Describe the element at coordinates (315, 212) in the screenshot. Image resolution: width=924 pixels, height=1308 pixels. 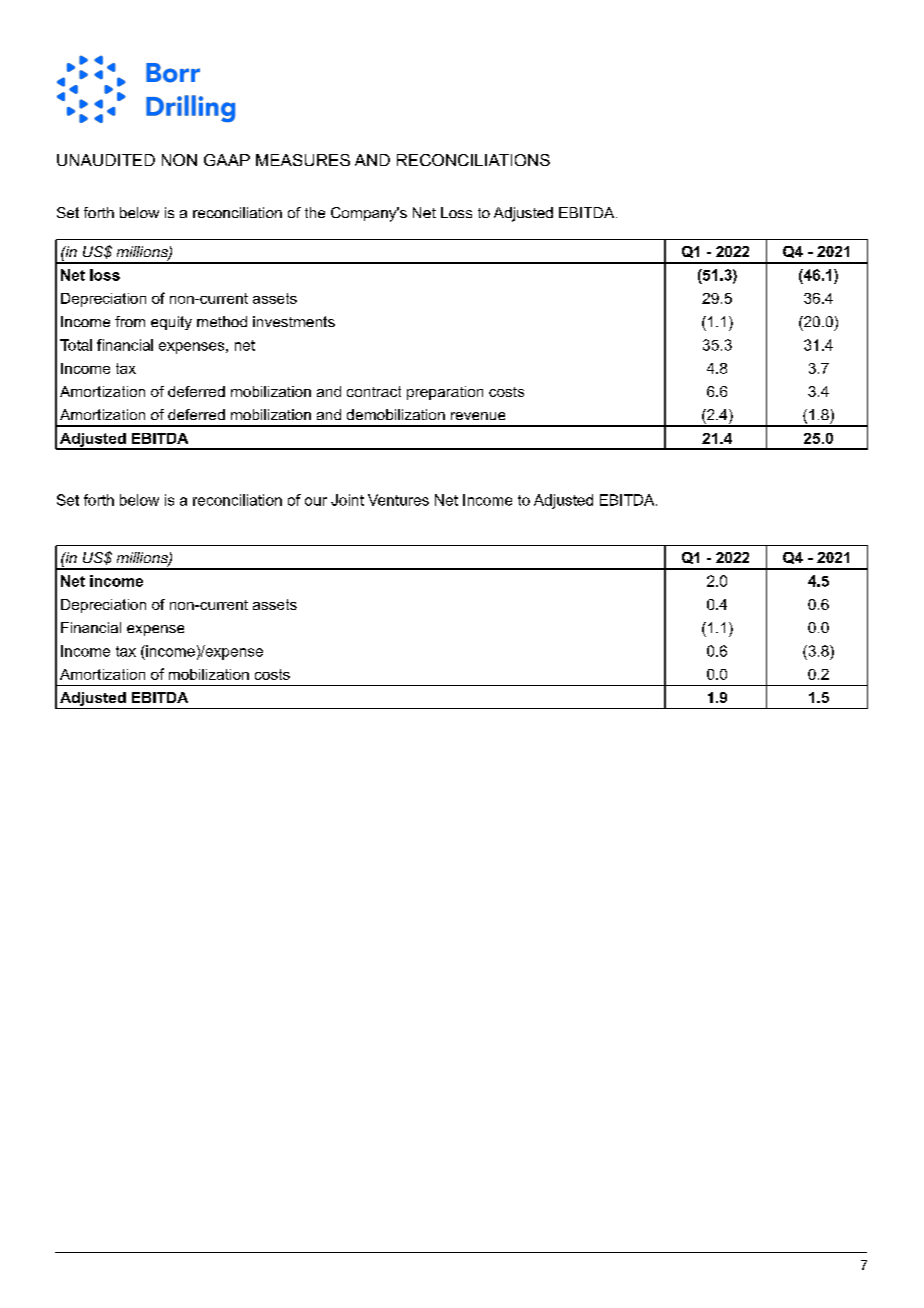
I see `the` at that location.
